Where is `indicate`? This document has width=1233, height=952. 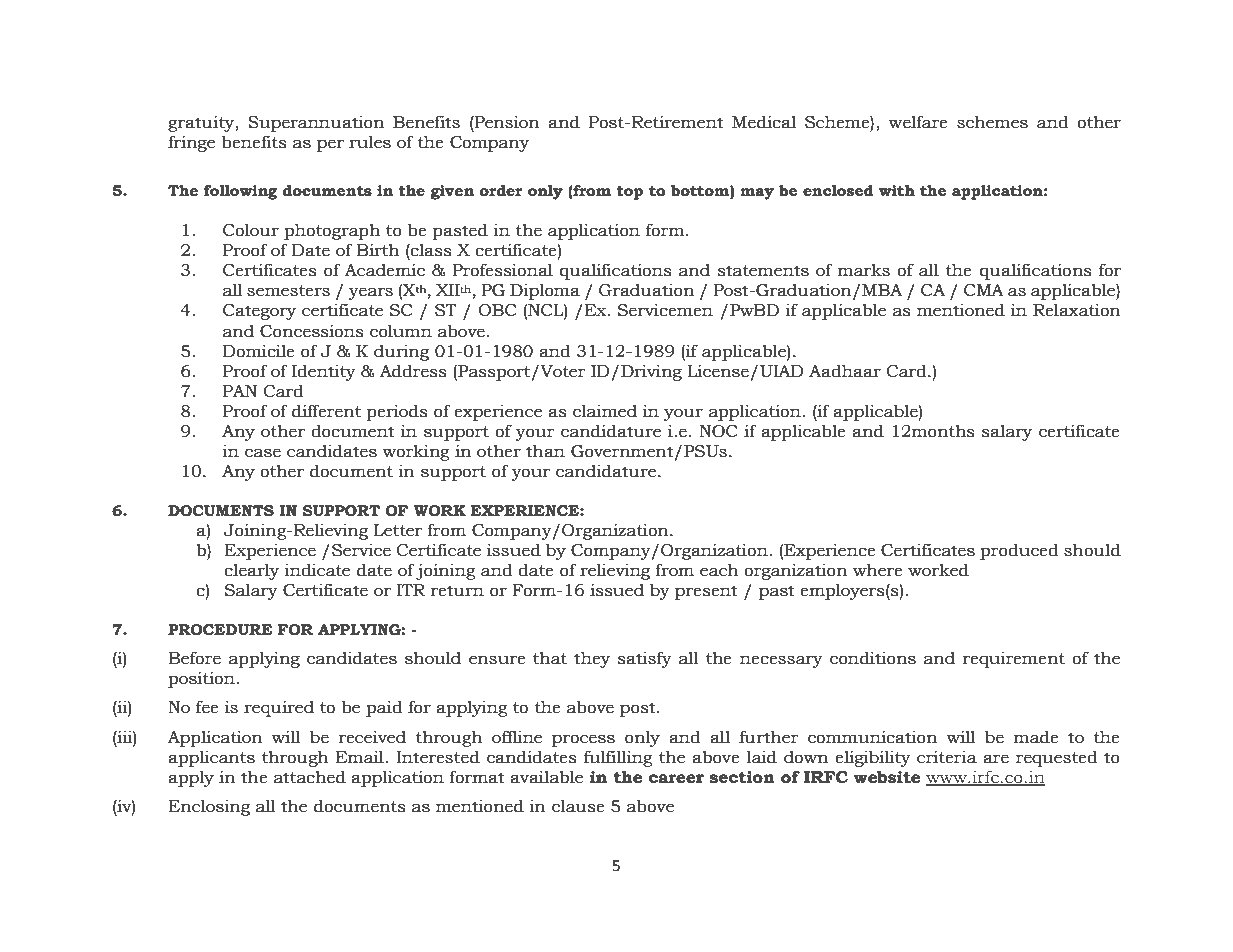
indicate is located at coordinates (317, 570).
